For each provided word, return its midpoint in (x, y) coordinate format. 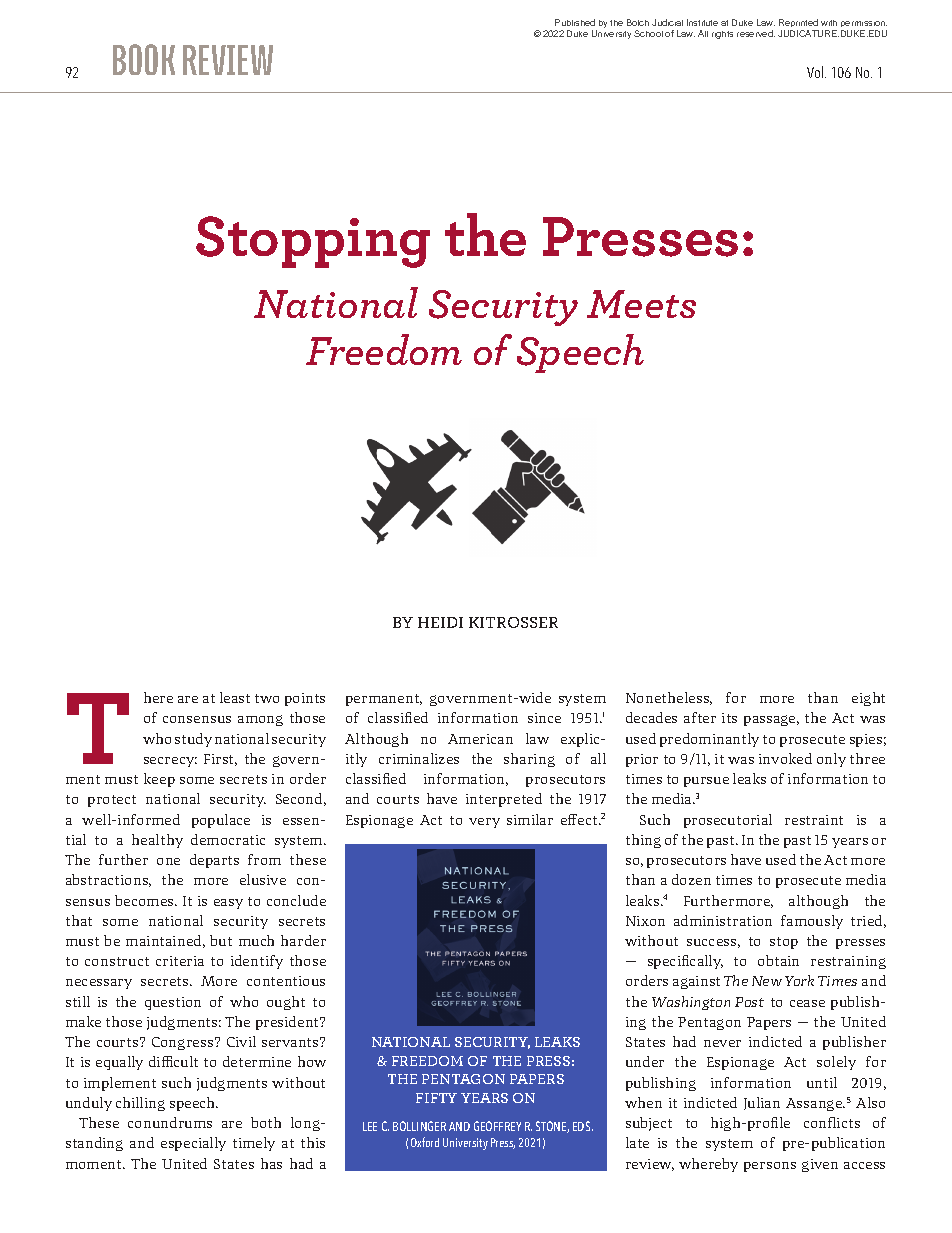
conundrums (170, 1122)
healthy (157, 841)
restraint (814, 820)
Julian (762, 1103)
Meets (641, 304)
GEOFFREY (497, 1126)
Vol (816, 72)
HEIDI (440, 622)
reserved (756, 33)
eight (868, 699)
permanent (384, 700)
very (484, 823)
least (235, 697)
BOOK (144, 59)
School (648, 33)
